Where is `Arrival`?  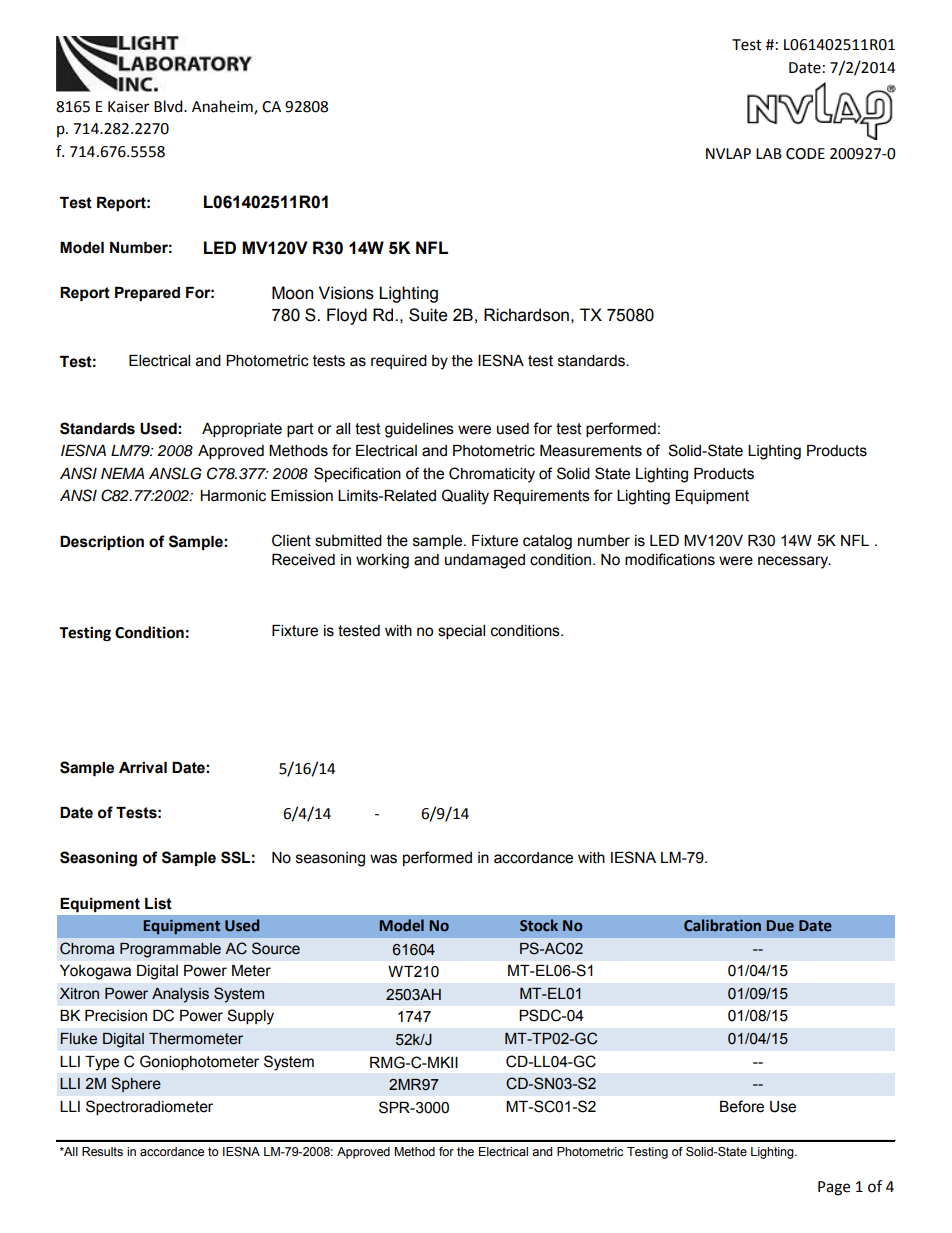
Arrival is located at coordinates (143, 768).
